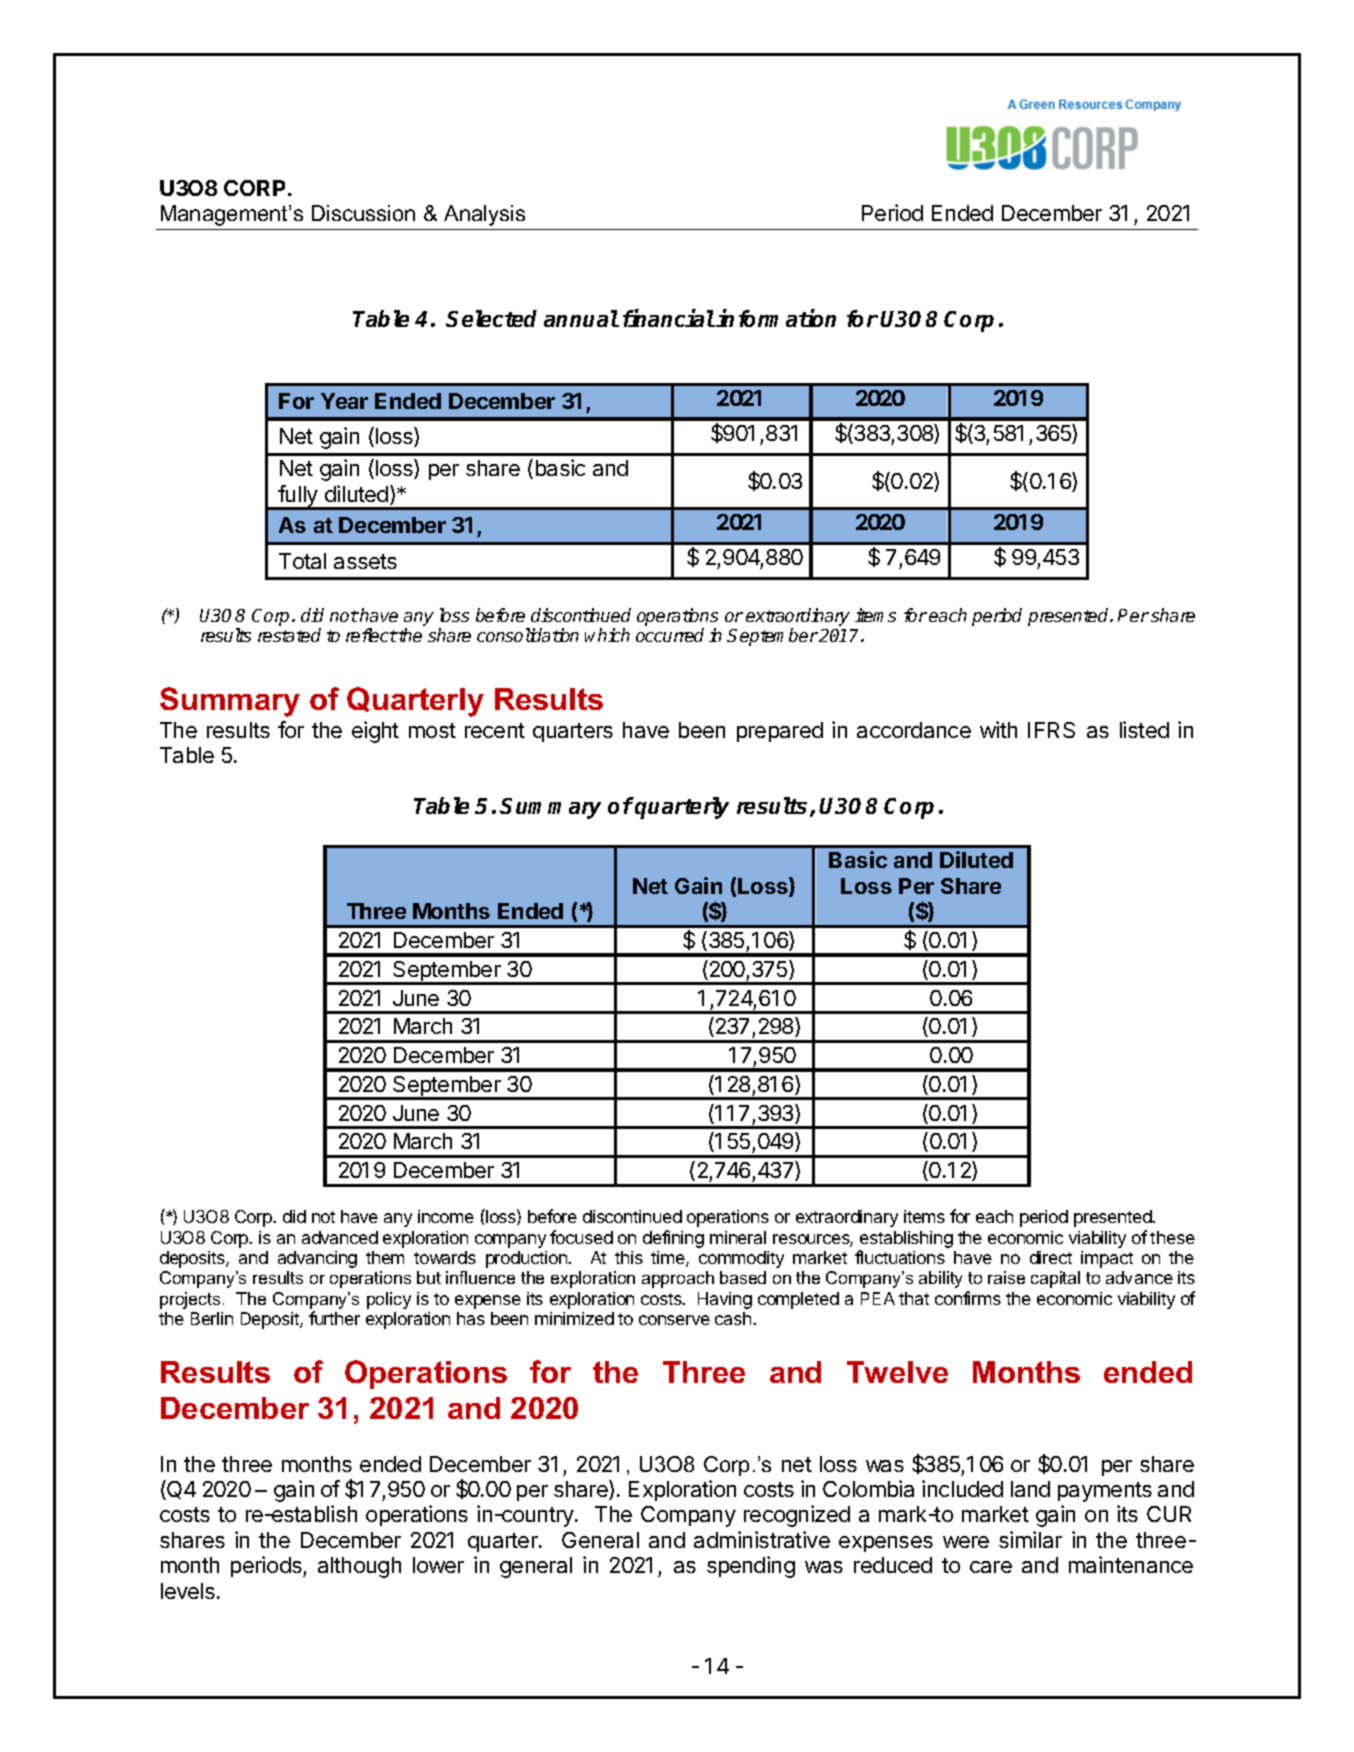 The width and height of the document is (1354, 1752). I want to click on income, so click(446, 1216).
